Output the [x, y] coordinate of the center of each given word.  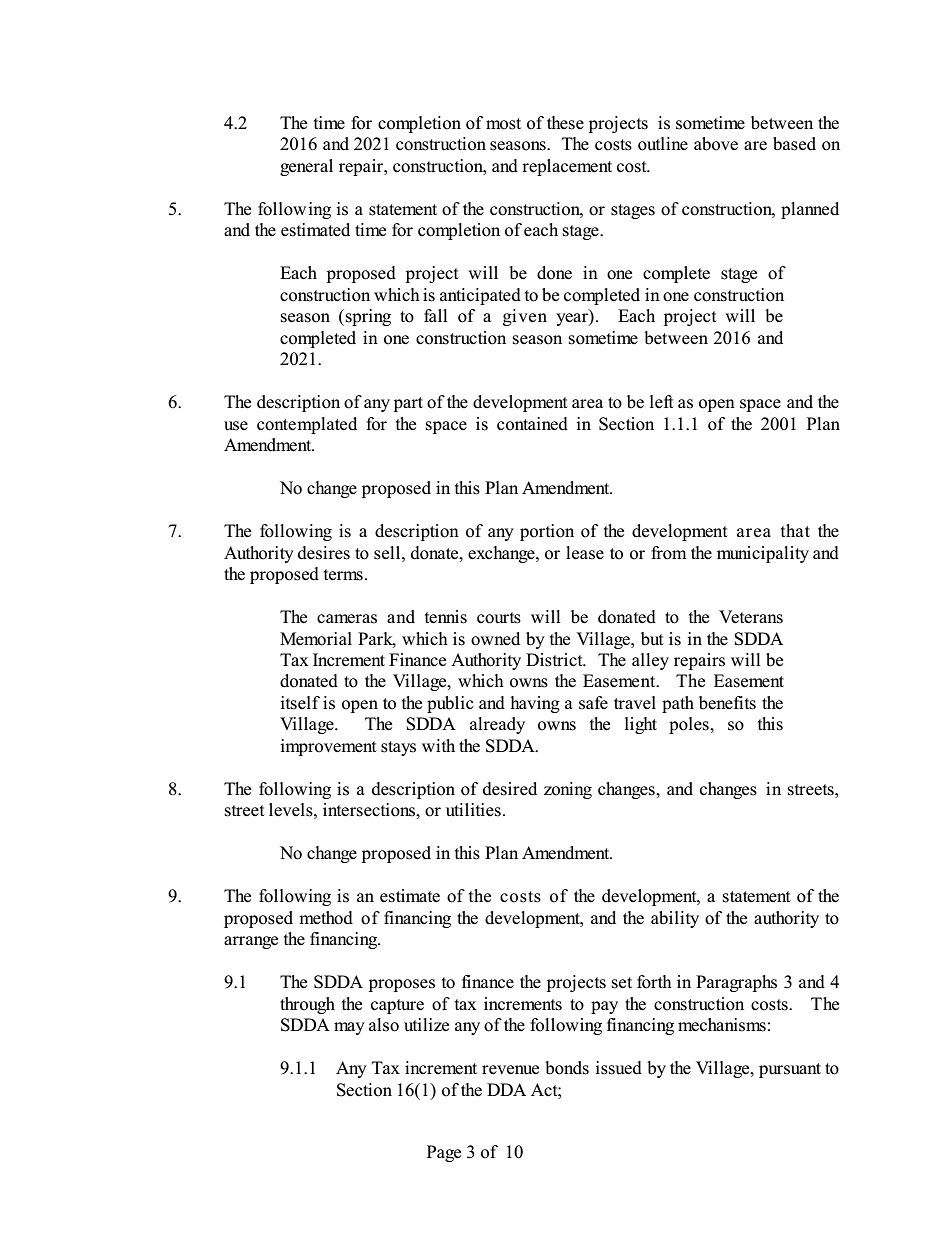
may [349, 1028]
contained [532, 424]
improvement [328, 747]
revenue [510, 1070]
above [716, 144]
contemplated [307, 425]
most [503, 124]
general [306, 167]
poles [690, 725]
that [795, 530]
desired [510, 789]
